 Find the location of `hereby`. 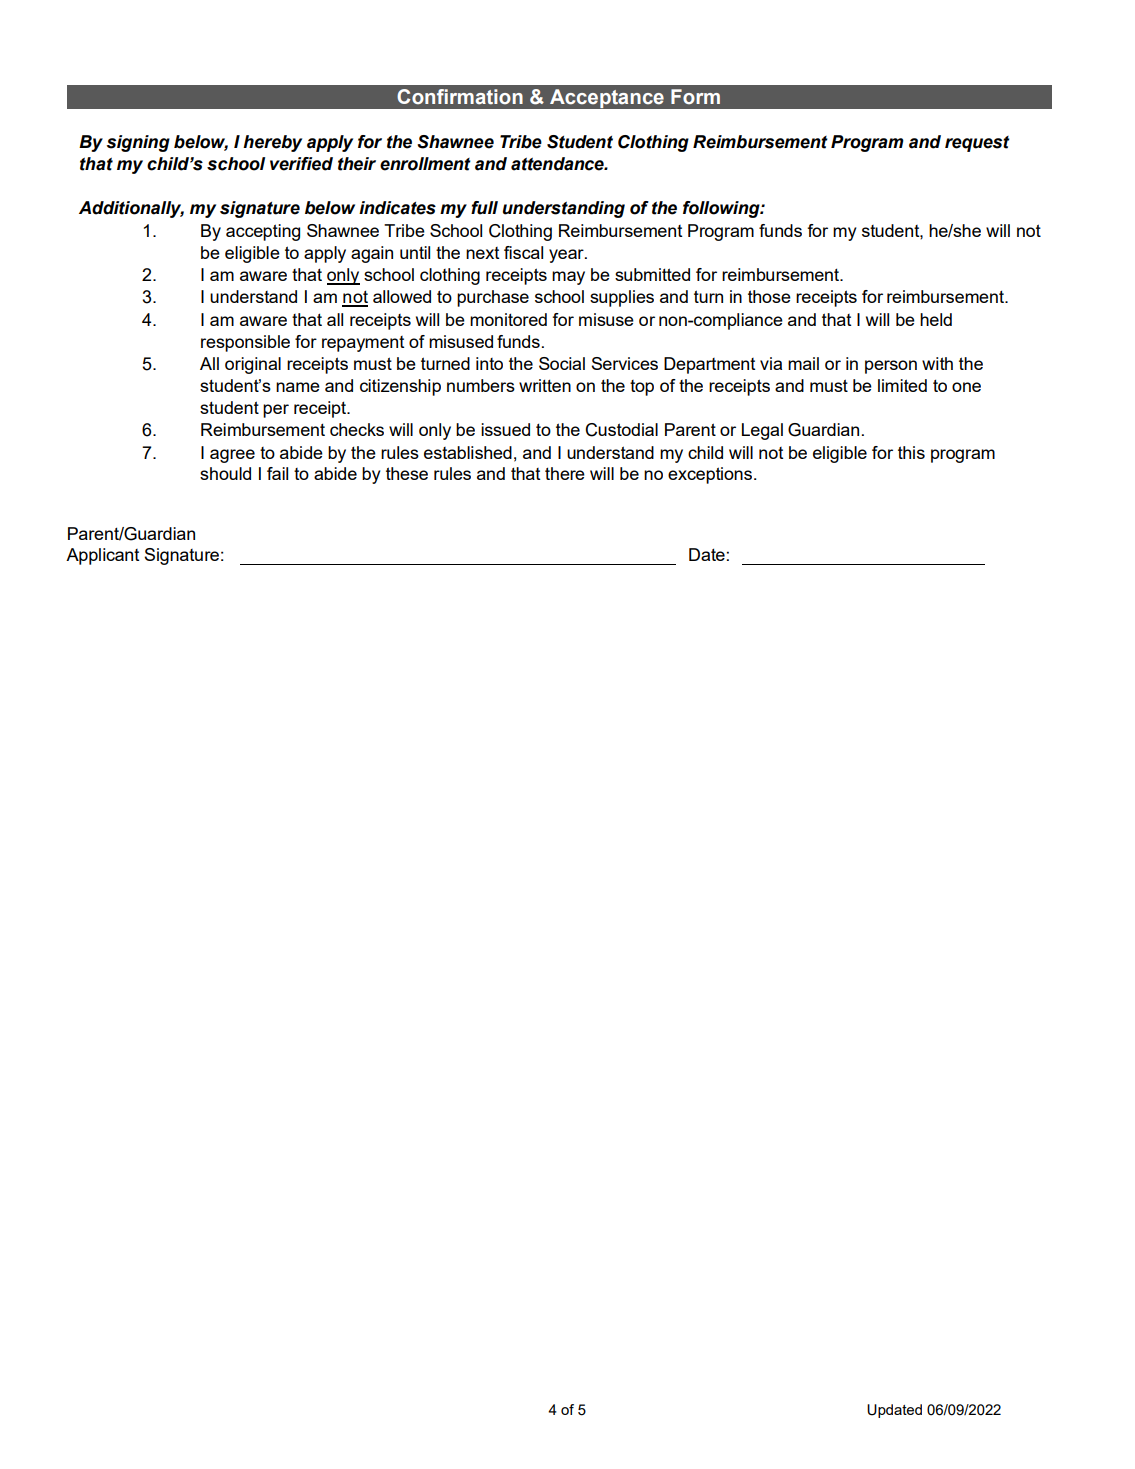

hereby is located at coordinates (272, 143).
